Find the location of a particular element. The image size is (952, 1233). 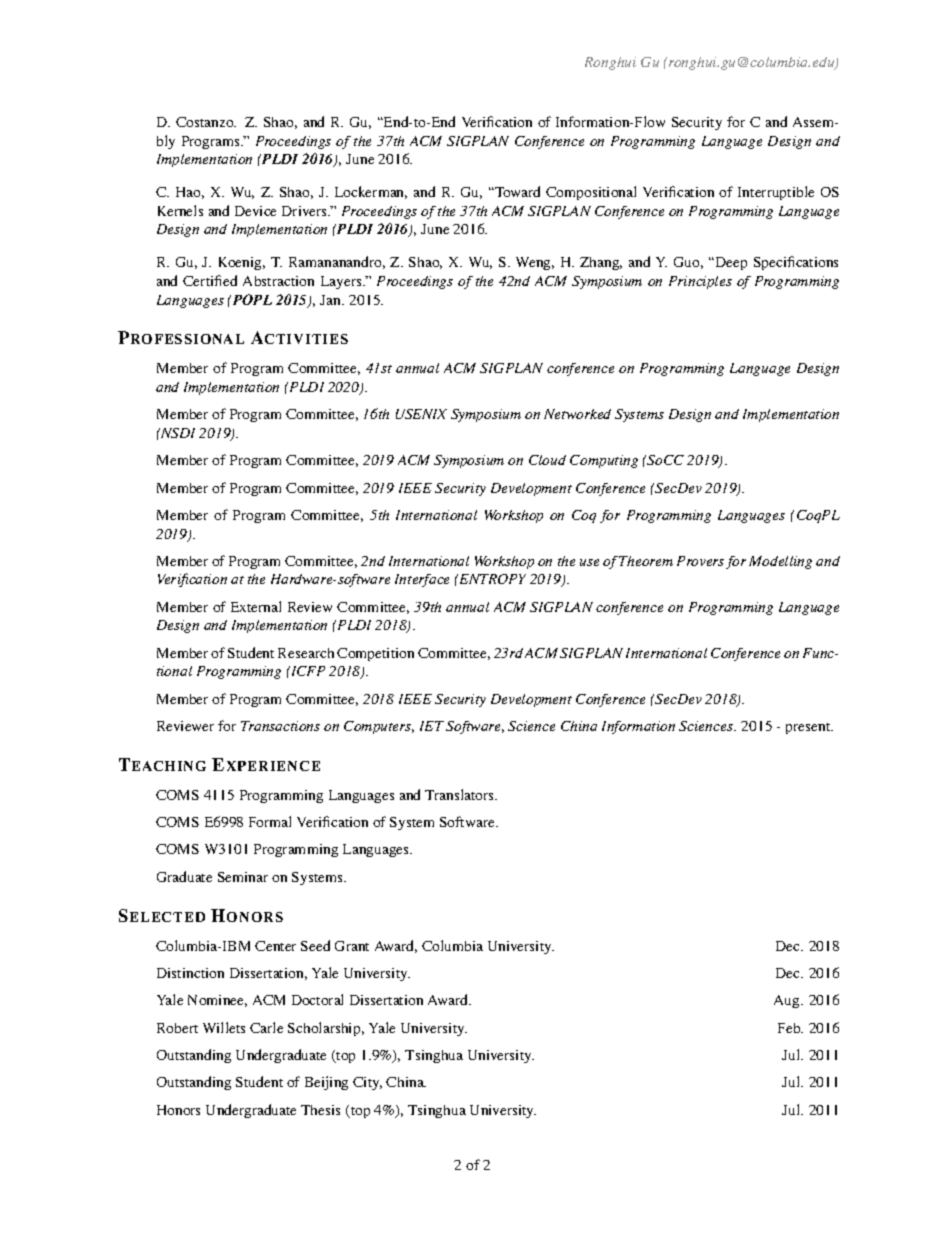

Interruptible is located at coordinates (776, 193).
